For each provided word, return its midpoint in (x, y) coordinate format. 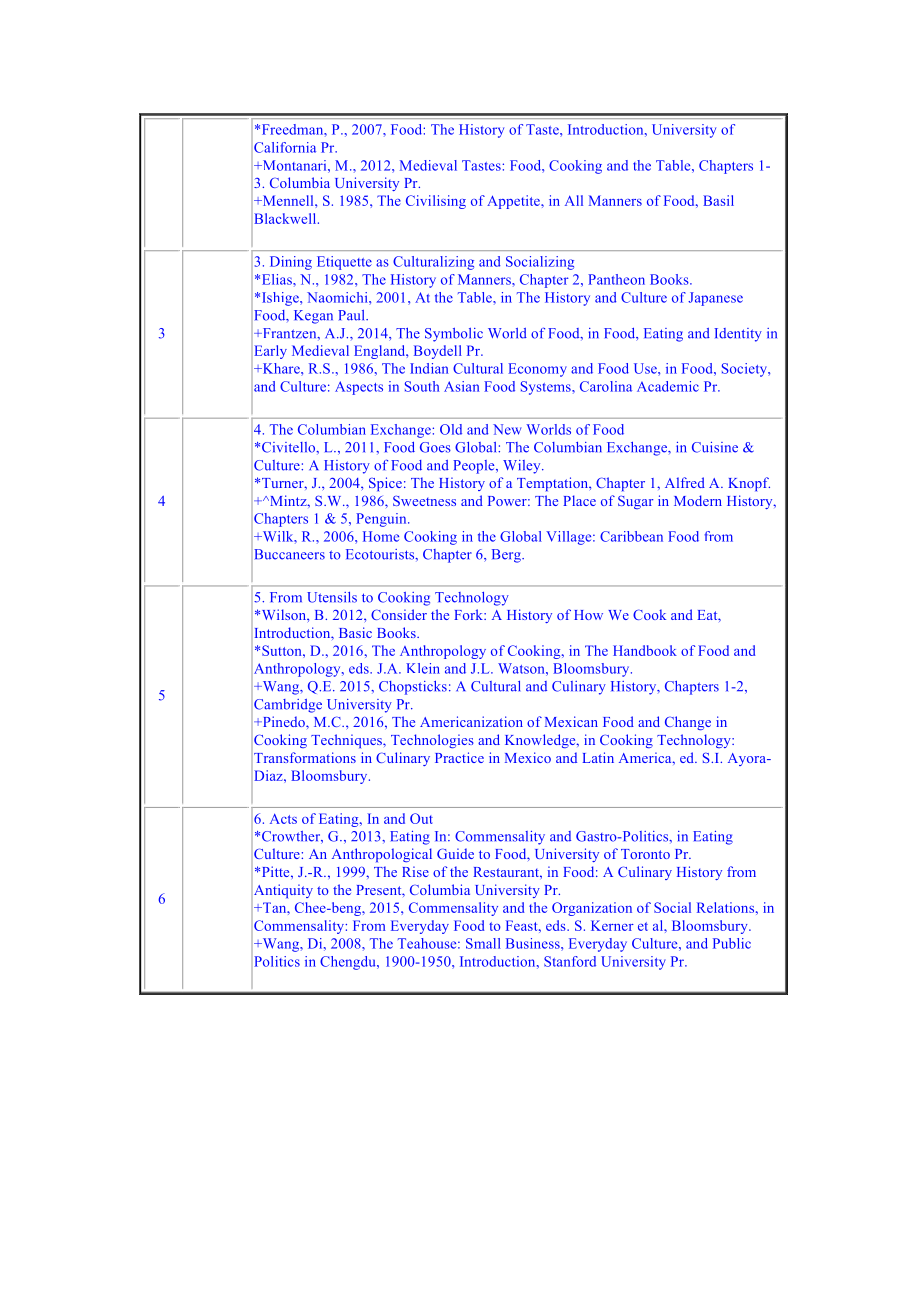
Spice (385, 484)
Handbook (645, 650)
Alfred (685, 482)
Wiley (523, 467)
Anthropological (382, 855)
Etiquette (344, 263)
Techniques (347, 741)
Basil (718, 200)
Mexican (571, 721)
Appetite (514, 202)
